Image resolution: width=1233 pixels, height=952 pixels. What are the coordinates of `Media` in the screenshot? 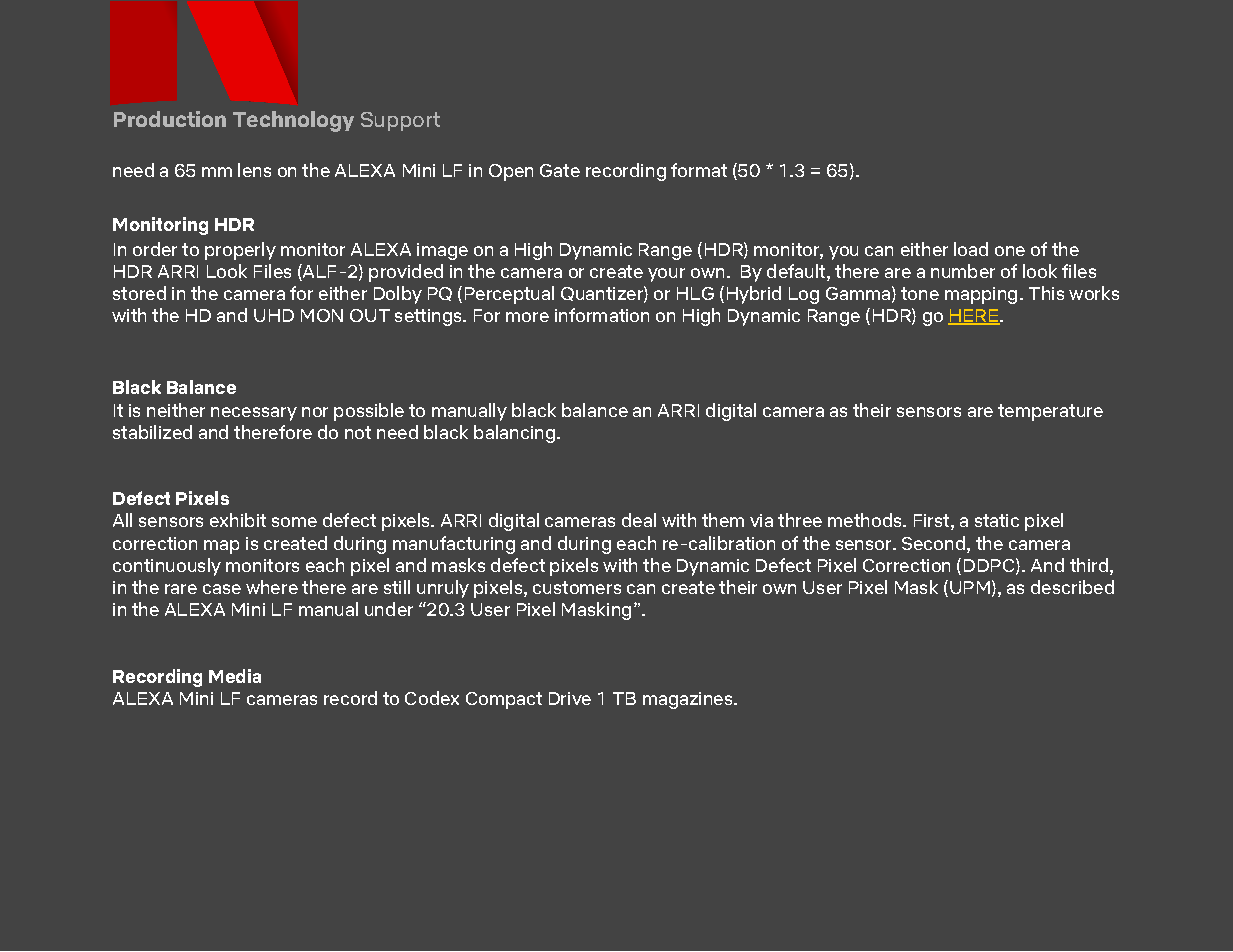 It's located at (235, 676).
